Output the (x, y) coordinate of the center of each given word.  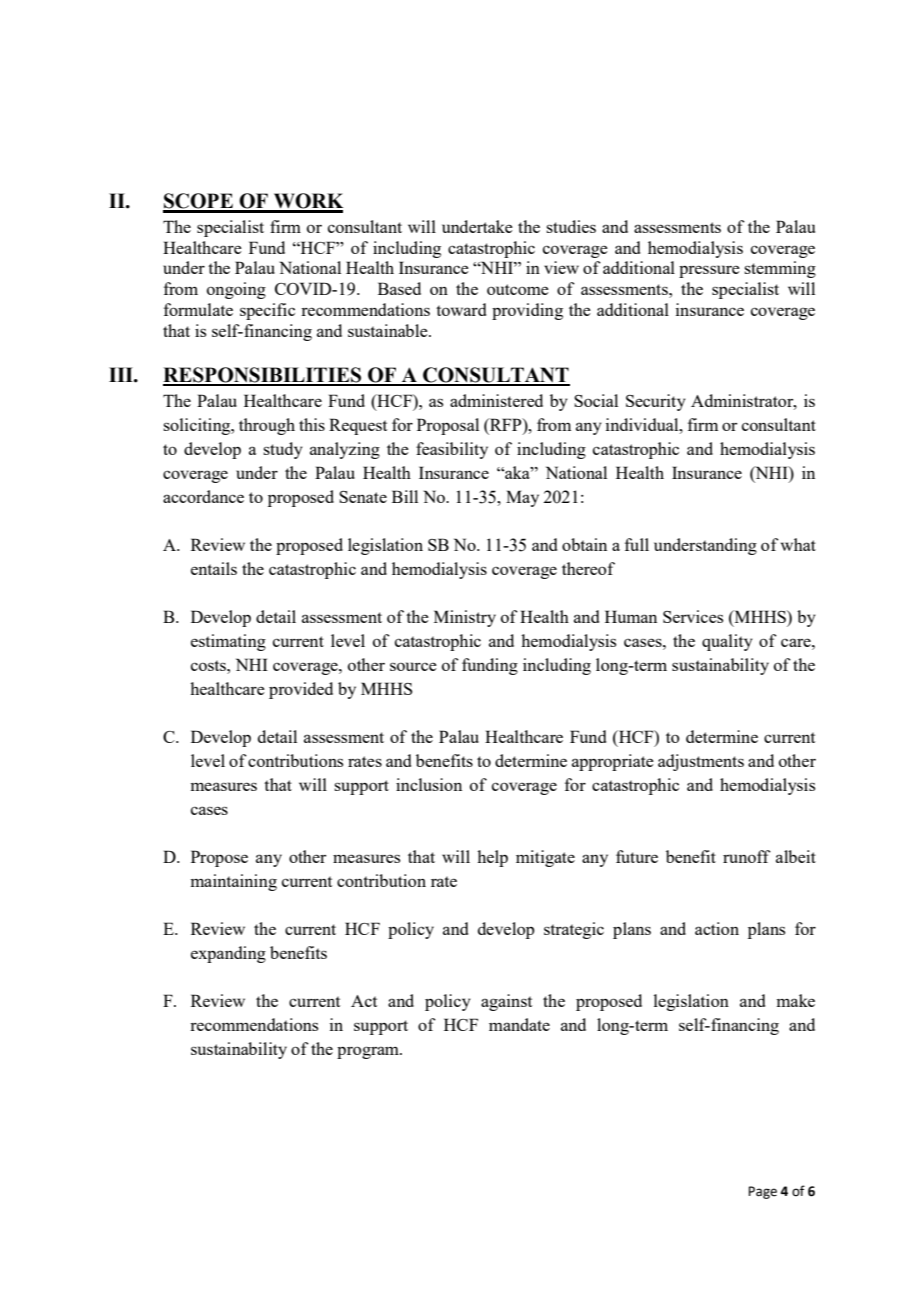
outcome (518, 289)
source (413, 666)
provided (301, 690)
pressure (709, 271)
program (369, 1052)
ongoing (236, 290)
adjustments (701, 762)
